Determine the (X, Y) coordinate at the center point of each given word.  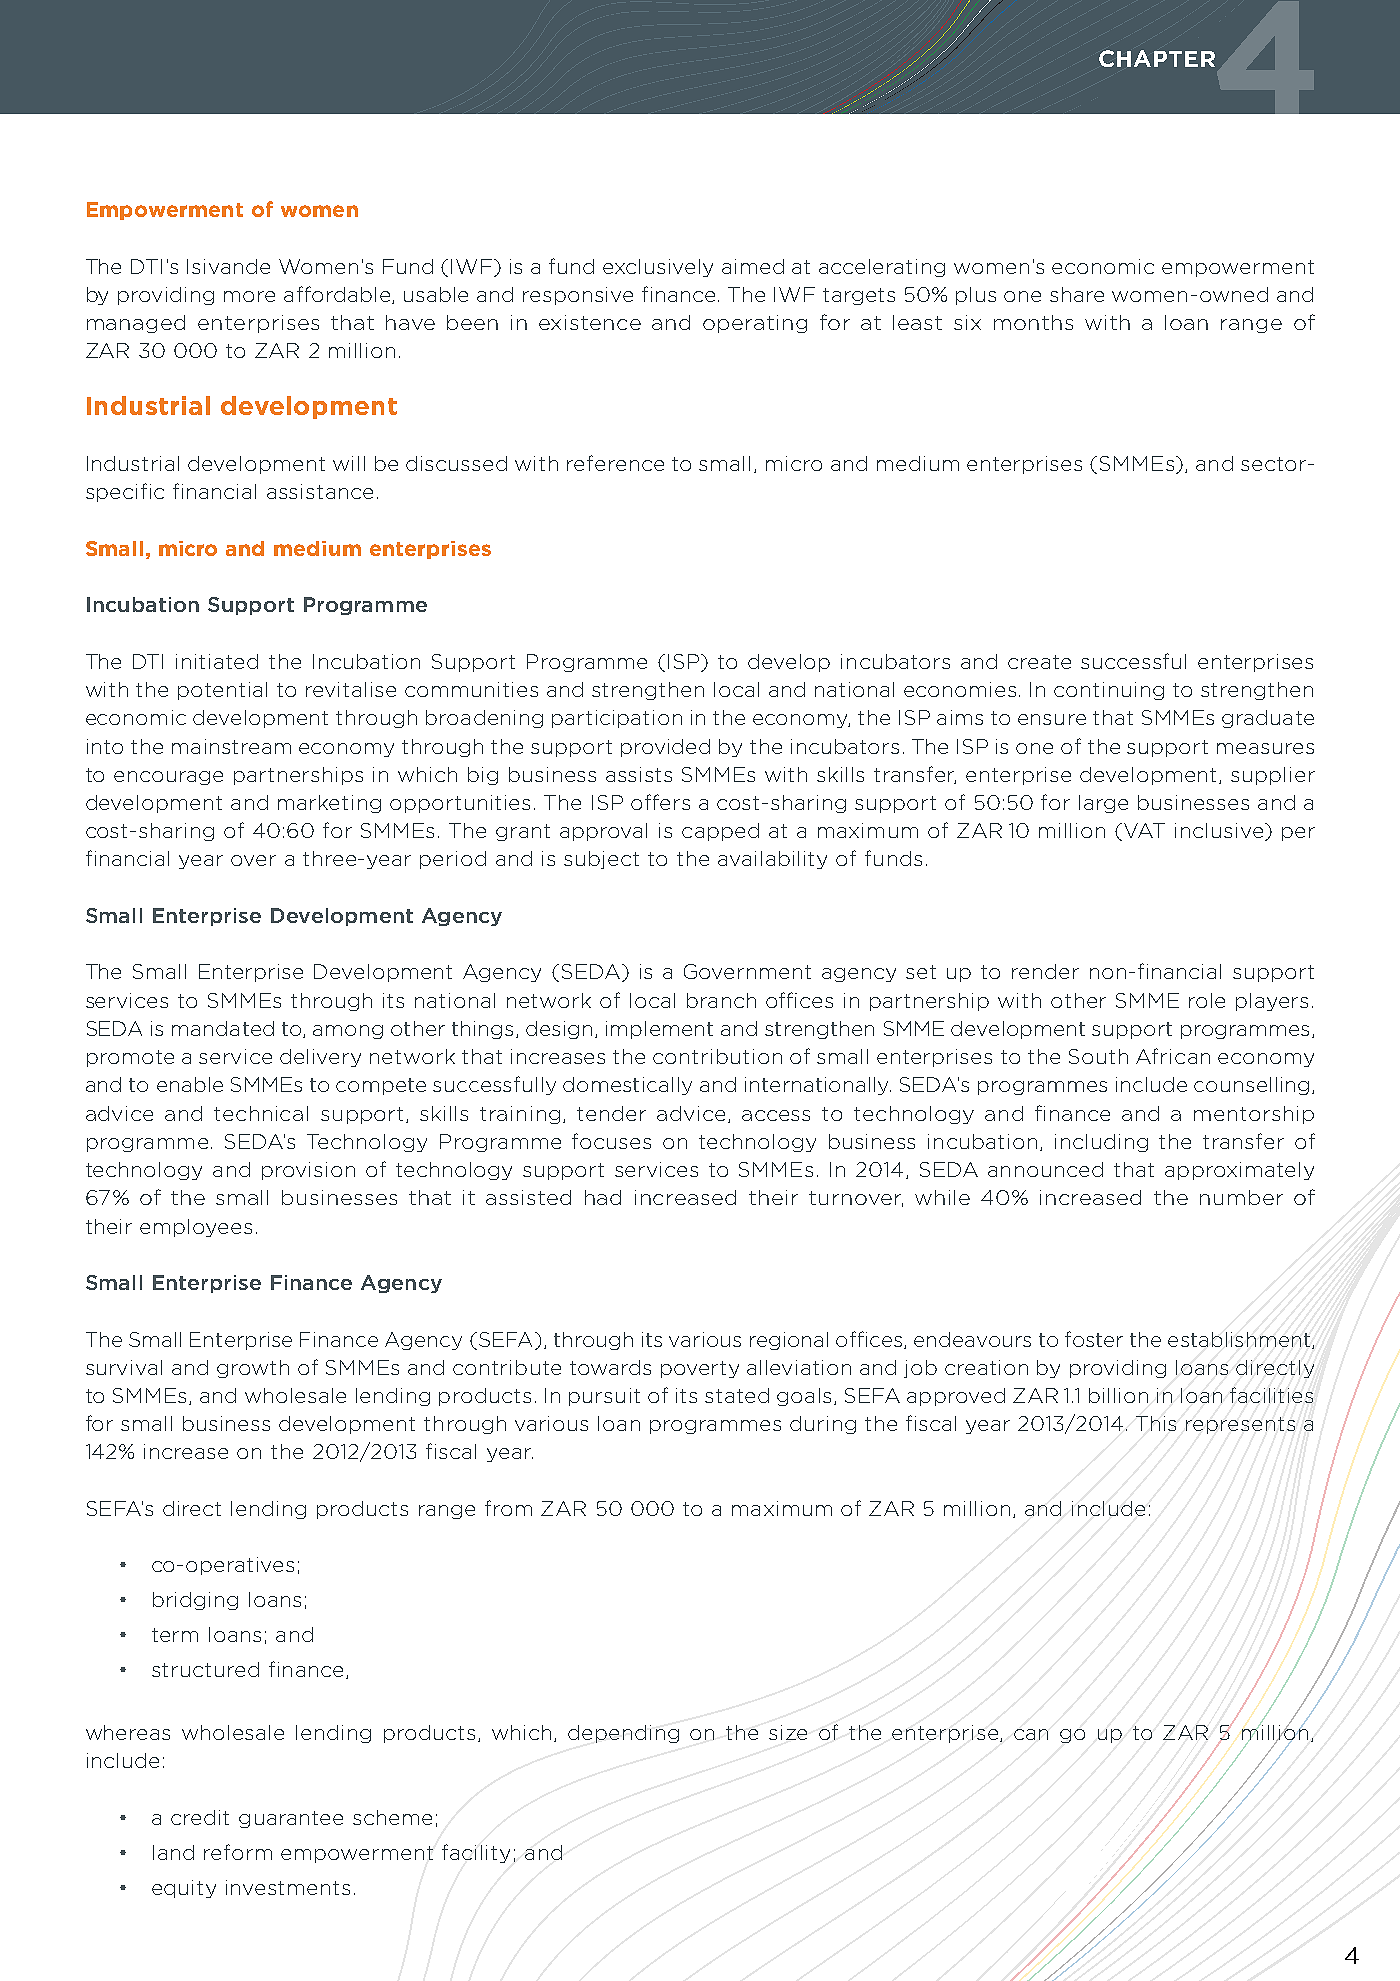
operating (755, 324)
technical (261, 1113)
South (1098, 1056)
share (1077, 294)
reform (238, 1852)
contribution (717, 1056)
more (249, 296)
